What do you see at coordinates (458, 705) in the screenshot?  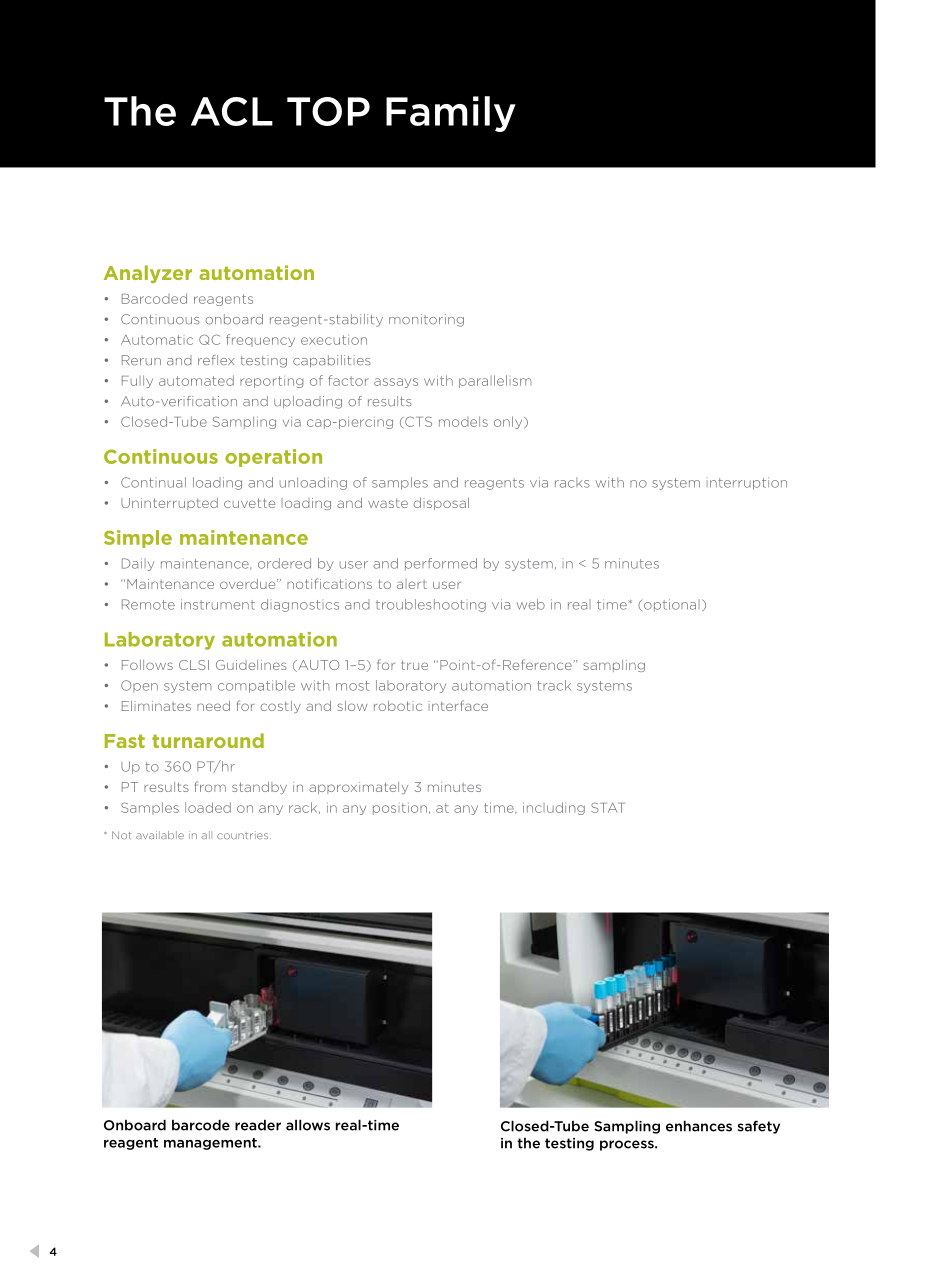 I see `interface` at bounding box center [458, 705].
